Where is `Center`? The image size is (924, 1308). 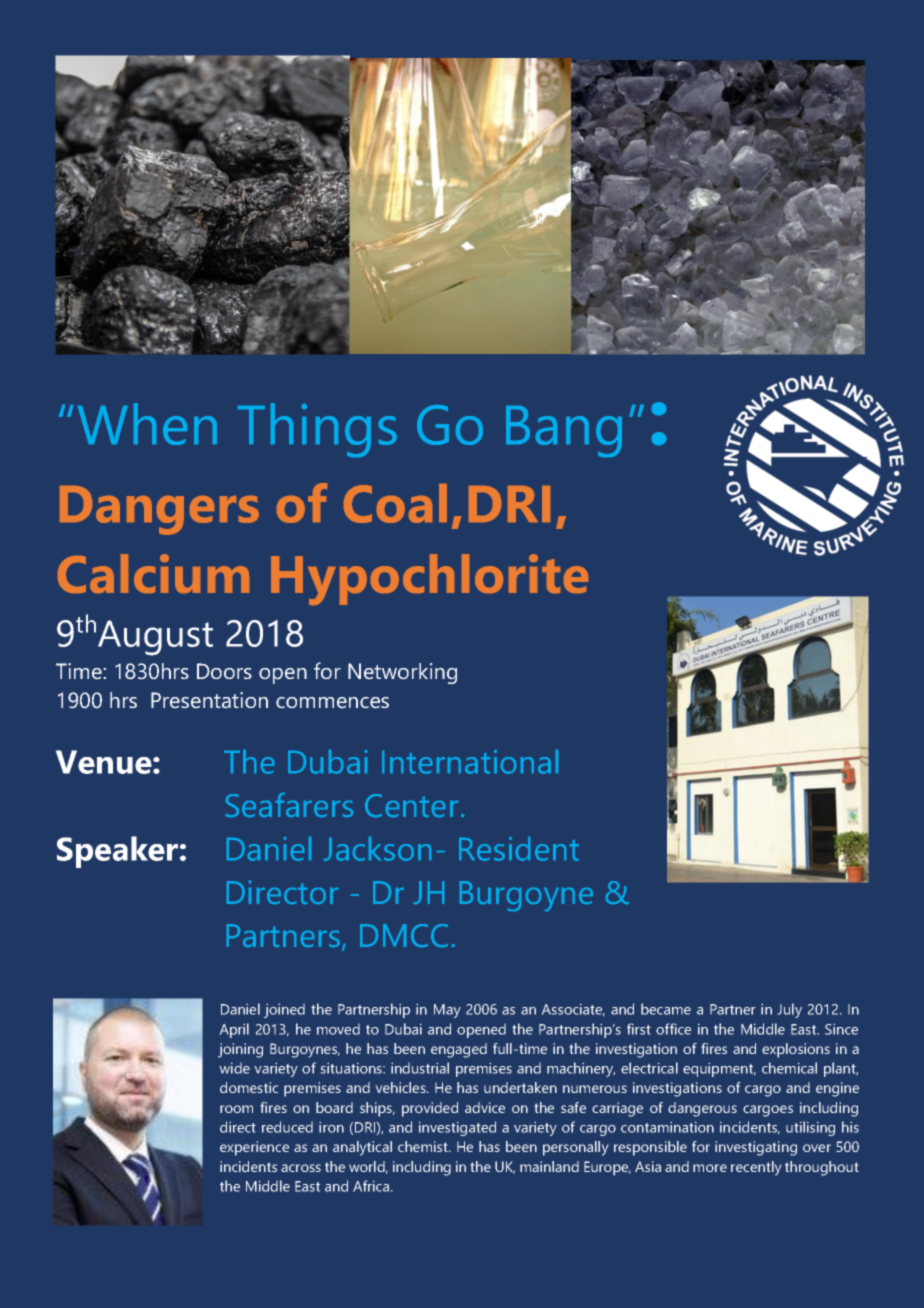
Center is located at coordinates (411, 805).
